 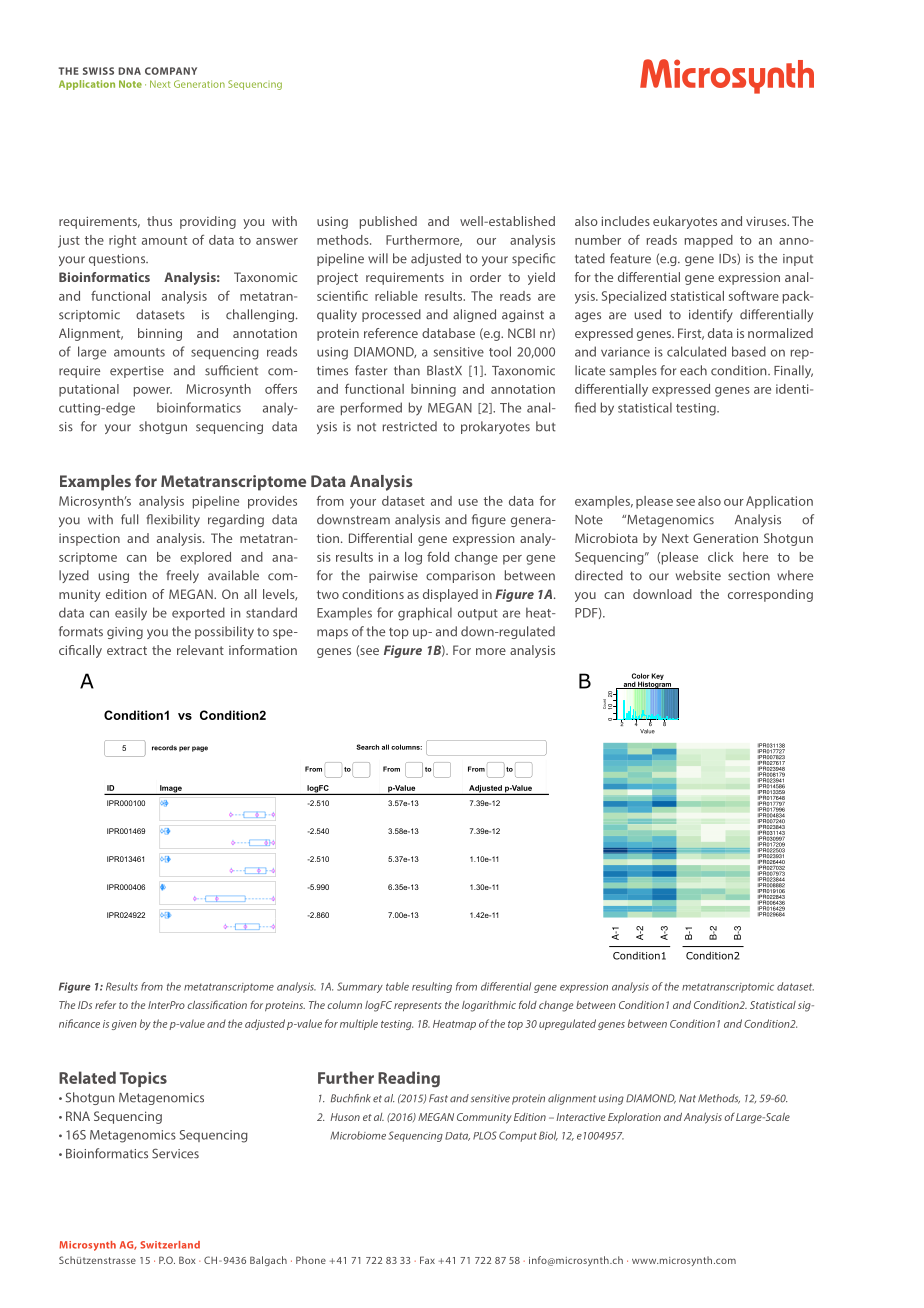 I want to click on relevant, so click(x=200, y=650).
